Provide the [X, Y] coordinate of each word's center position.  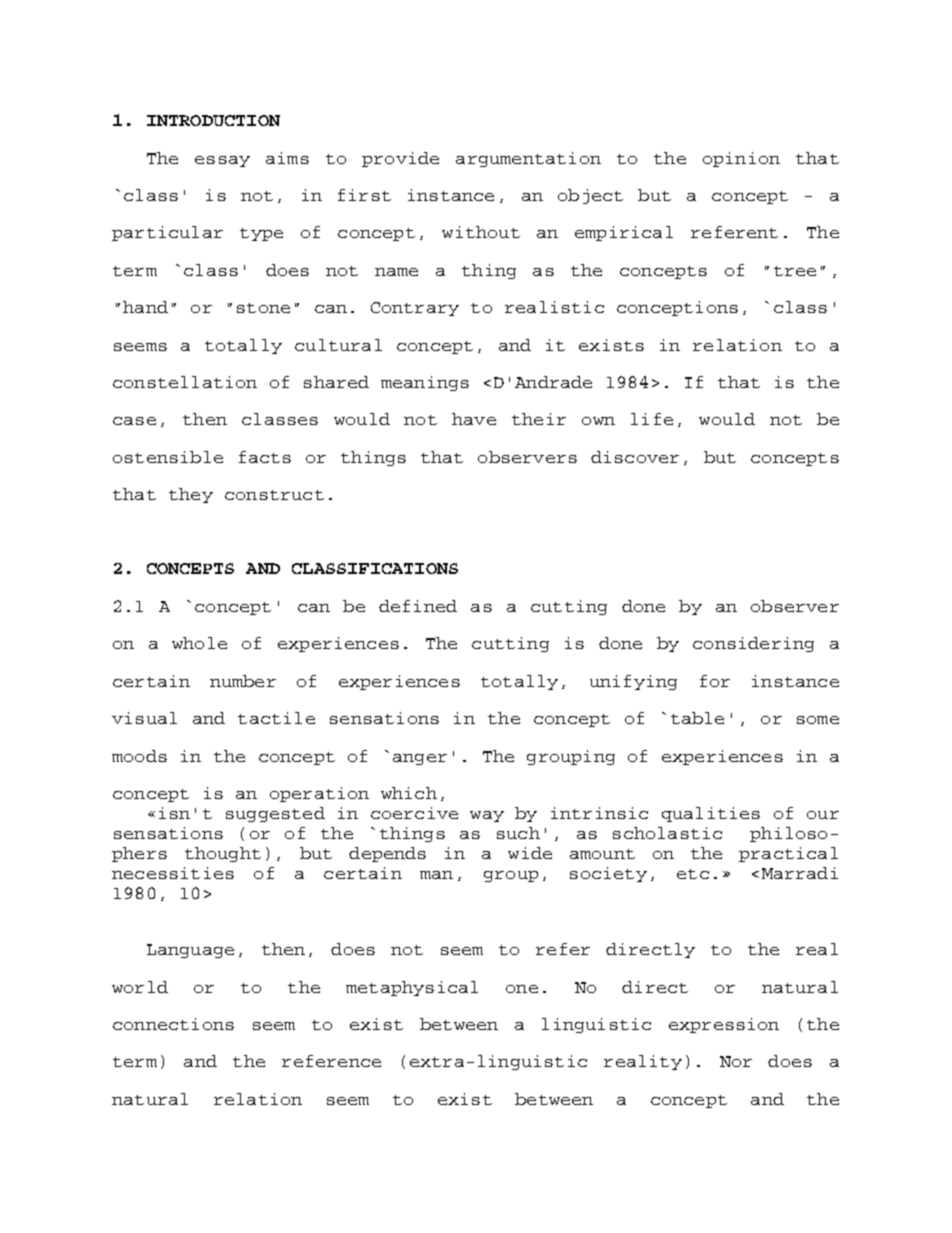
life [652, 419]
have [474, 419]
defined [418, 606]
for [715, 681]
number [243, 681]
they [191, 495]
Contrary [415, 309]
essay [222, 161]
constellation [185, 382]
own [598, 421]
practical [788, 854]
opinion [741, 159]
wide [530, 853]
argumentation [528, 159]
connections [173, 1024]
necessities [173, 873]
